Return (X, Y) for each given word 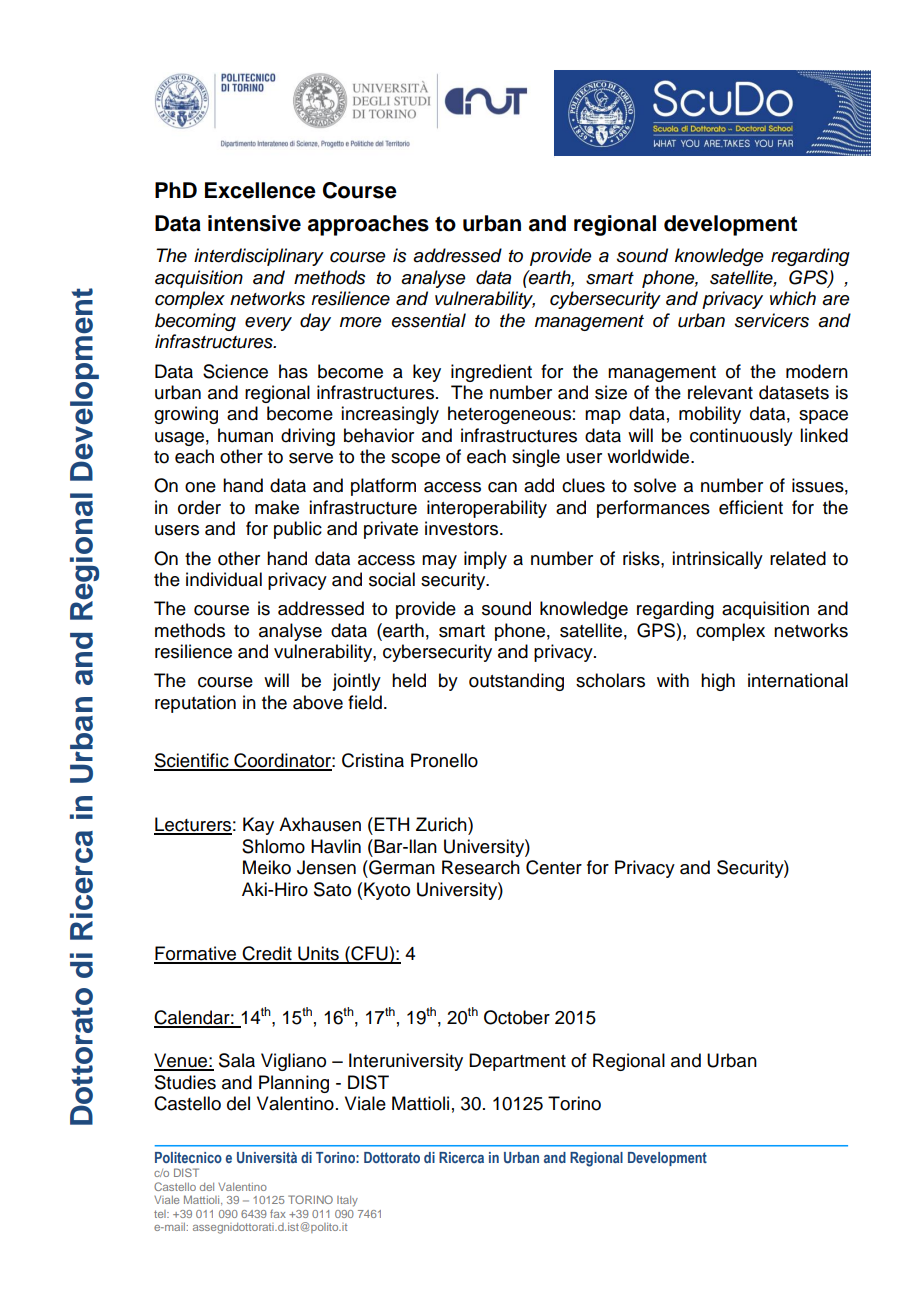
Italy (347, 1201)
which (793, 298)
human (245, 435)
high (718, 682)
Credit (267, 954)
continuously (741, 437)
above (318, 702)
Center (554, 867)
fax (278, 1213)
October (517, 1017)
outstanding (516, 682)
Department (517, 1062)
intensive (254, 223)
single (536, 458)
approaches (368, 225)
